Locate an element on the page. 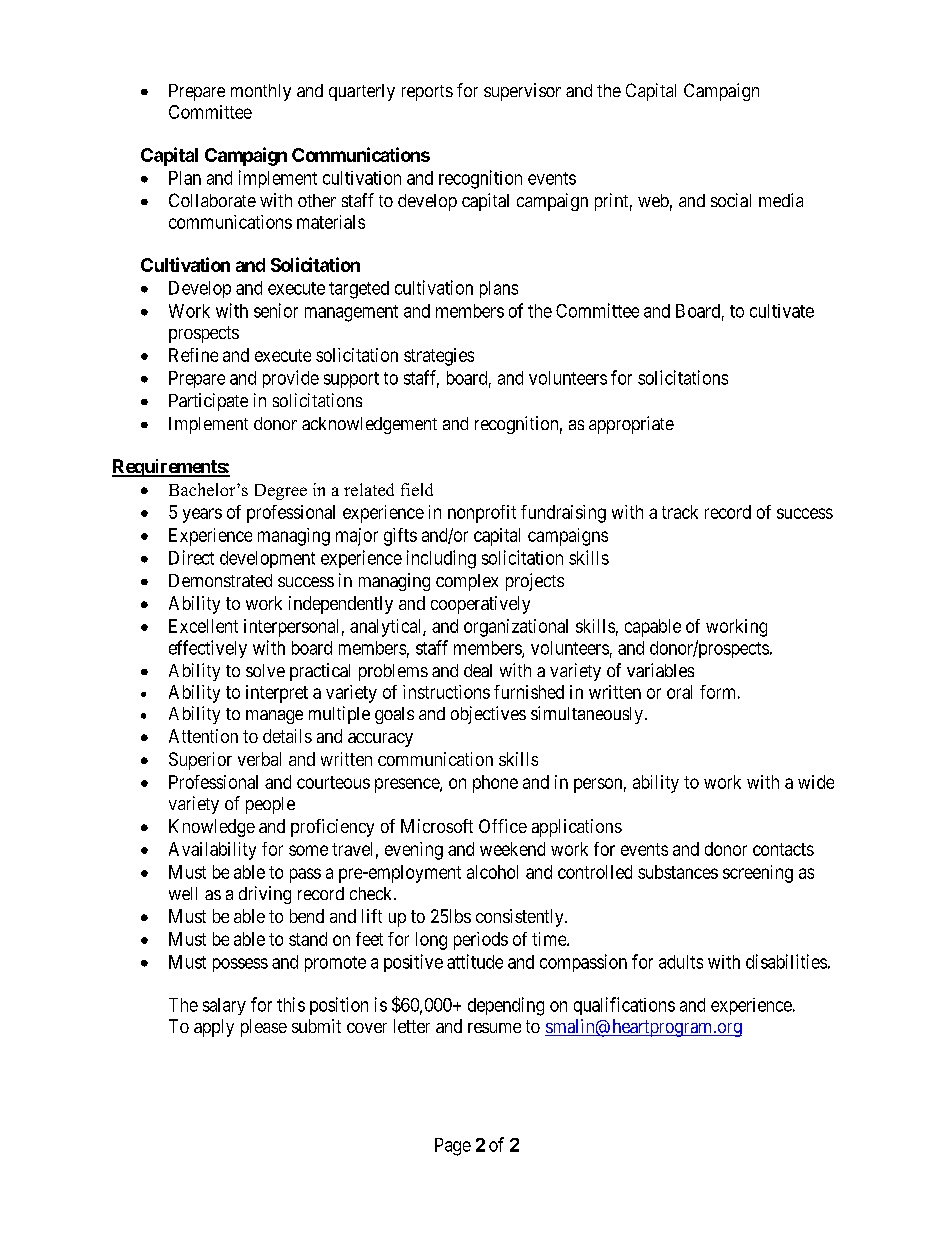 This image has height=1233, width=952. phone is located at coordinates (495, 784).
